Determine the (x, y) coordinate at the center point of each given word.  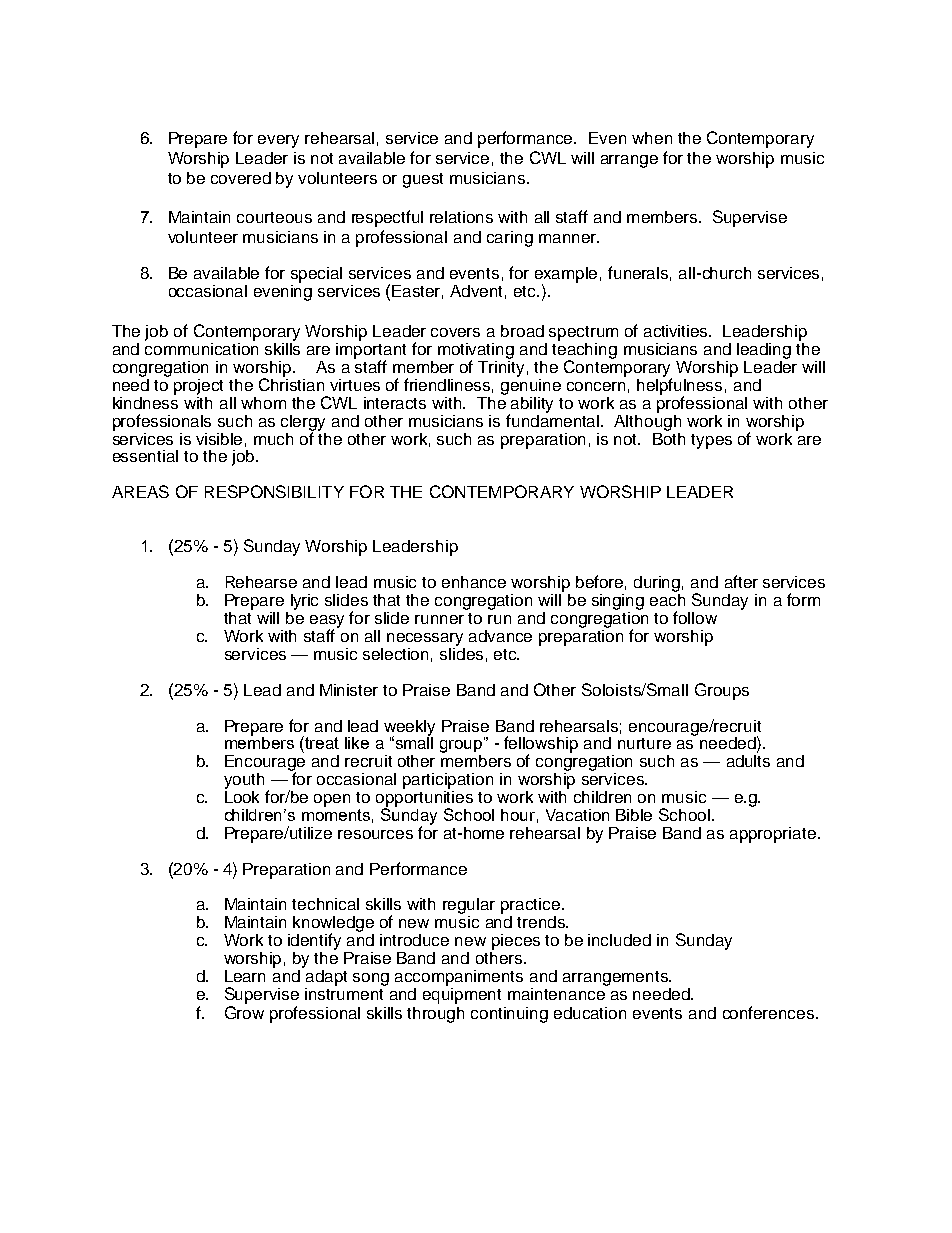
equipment (462, 994)
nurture (644, 743)
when (652, 138)
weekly (409, 729)
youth (244, 781)
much (273, 439)
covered (241, 178)
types (711, 441)
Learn (245, 976)
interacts (395, 403)
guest (423, 180)
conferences (770, 1012)
